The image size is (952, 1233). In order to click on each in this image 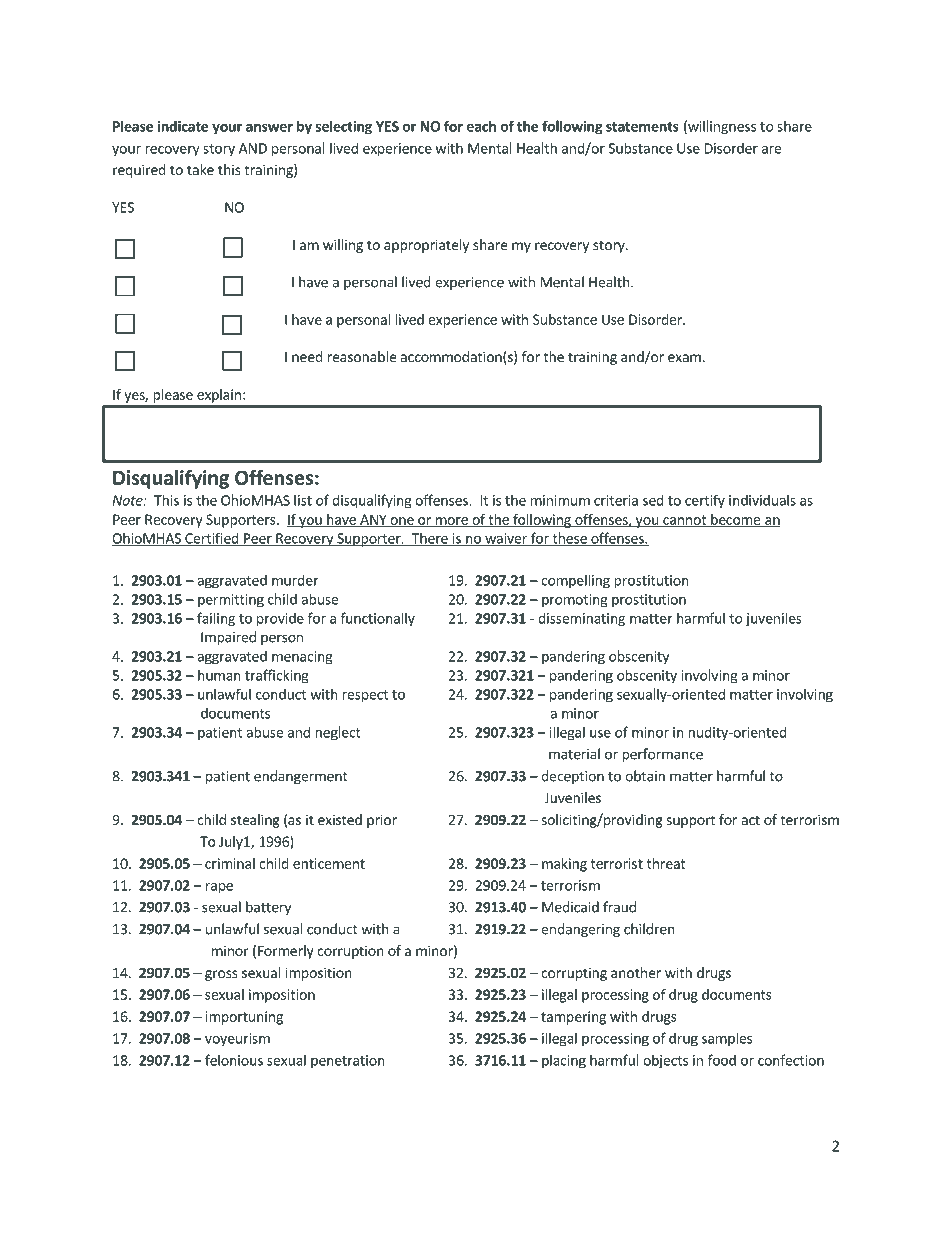, I will do `click(481, 126)`.
